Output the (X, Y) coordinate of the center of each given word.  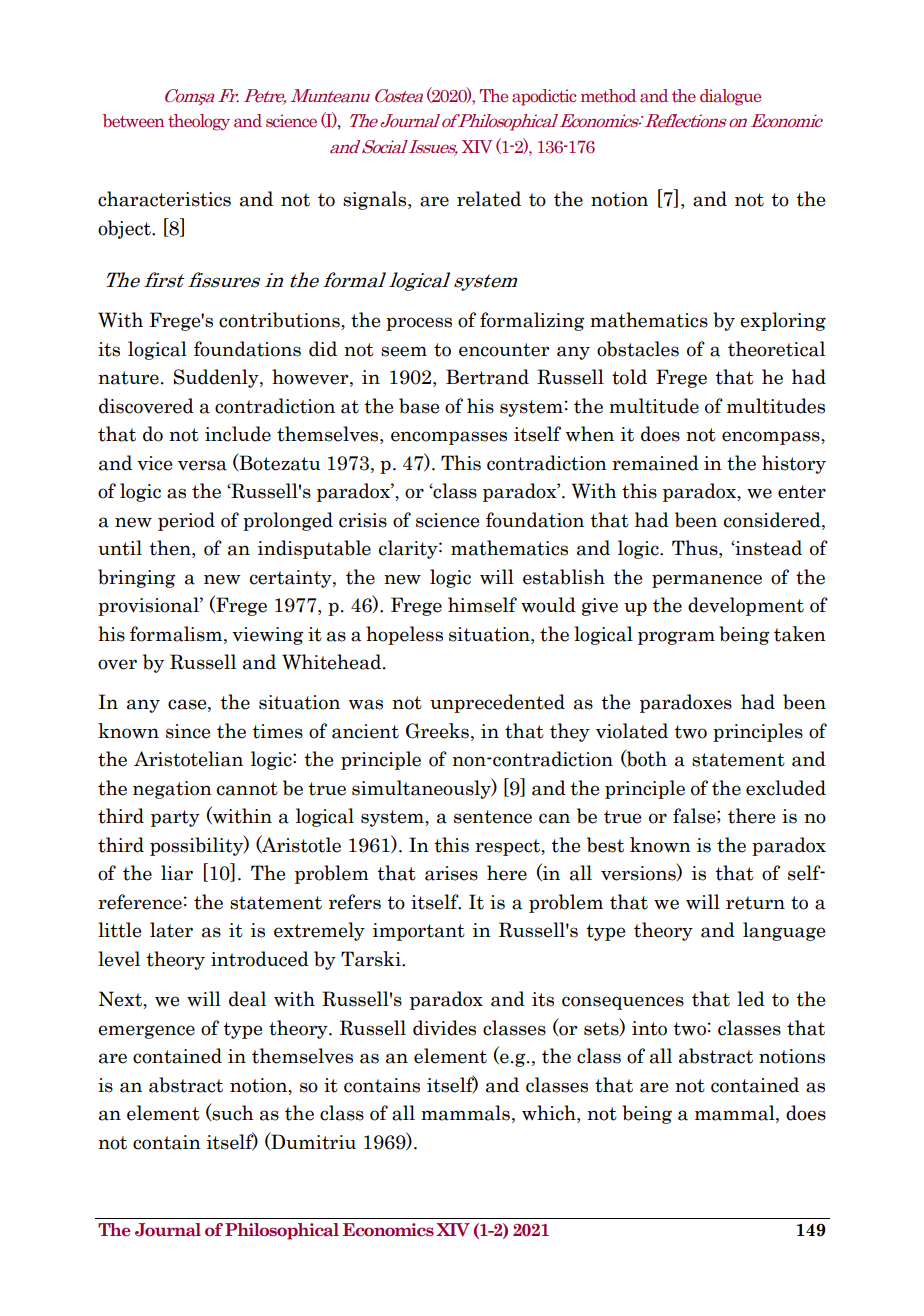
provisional (149, 606)
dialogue (730, 97)
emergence (146, 1032)
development (746, 606)
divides (444, 1028)
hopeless (404, 635)
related (489, 199)
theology (199, 122)
